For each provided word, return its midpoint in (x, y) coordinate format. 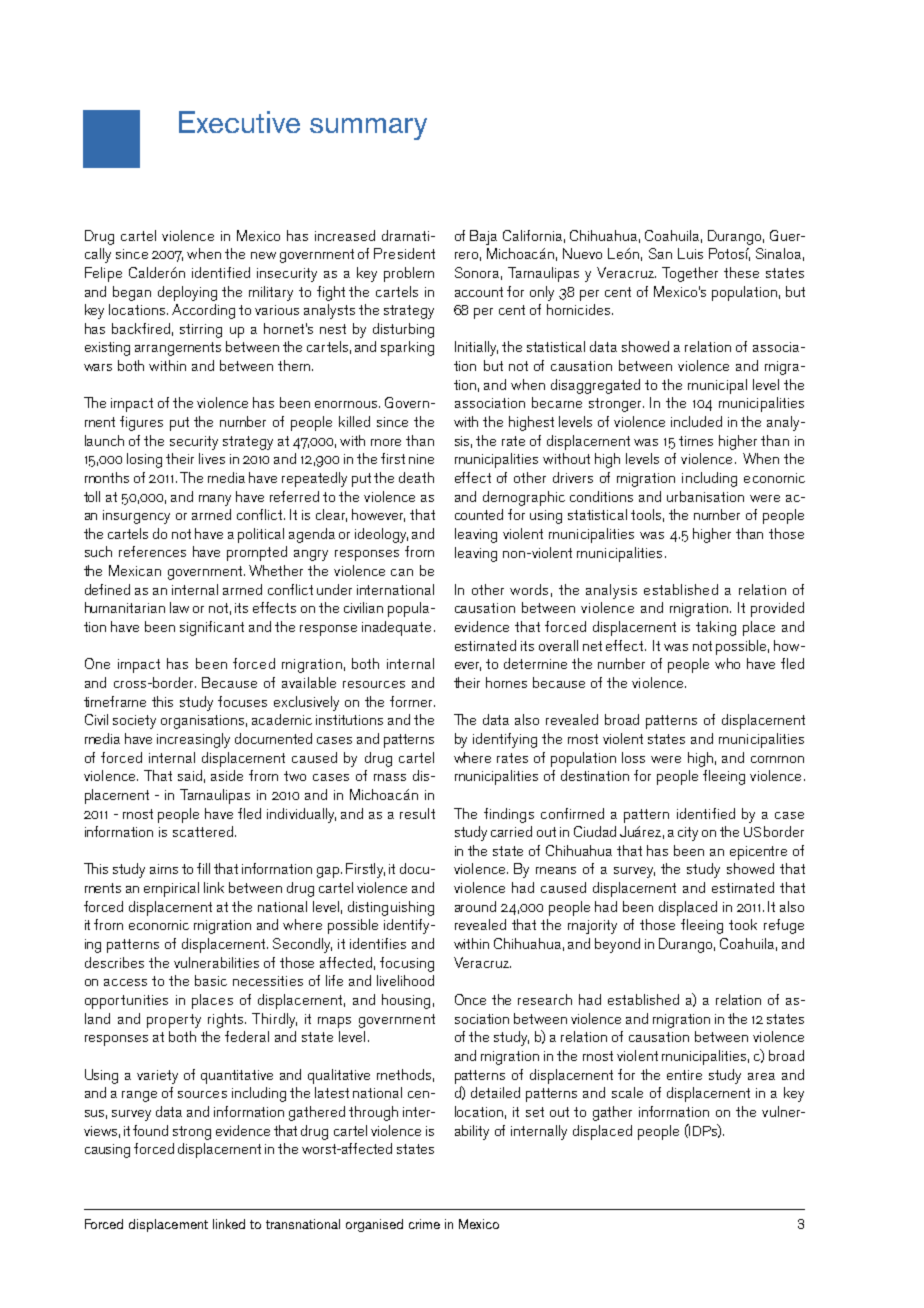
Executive (239, 122)
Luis (690, 253)
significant (212, 628)
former (412, 701)
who (727, 663)
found (150, 1130)
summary (368, 129)
